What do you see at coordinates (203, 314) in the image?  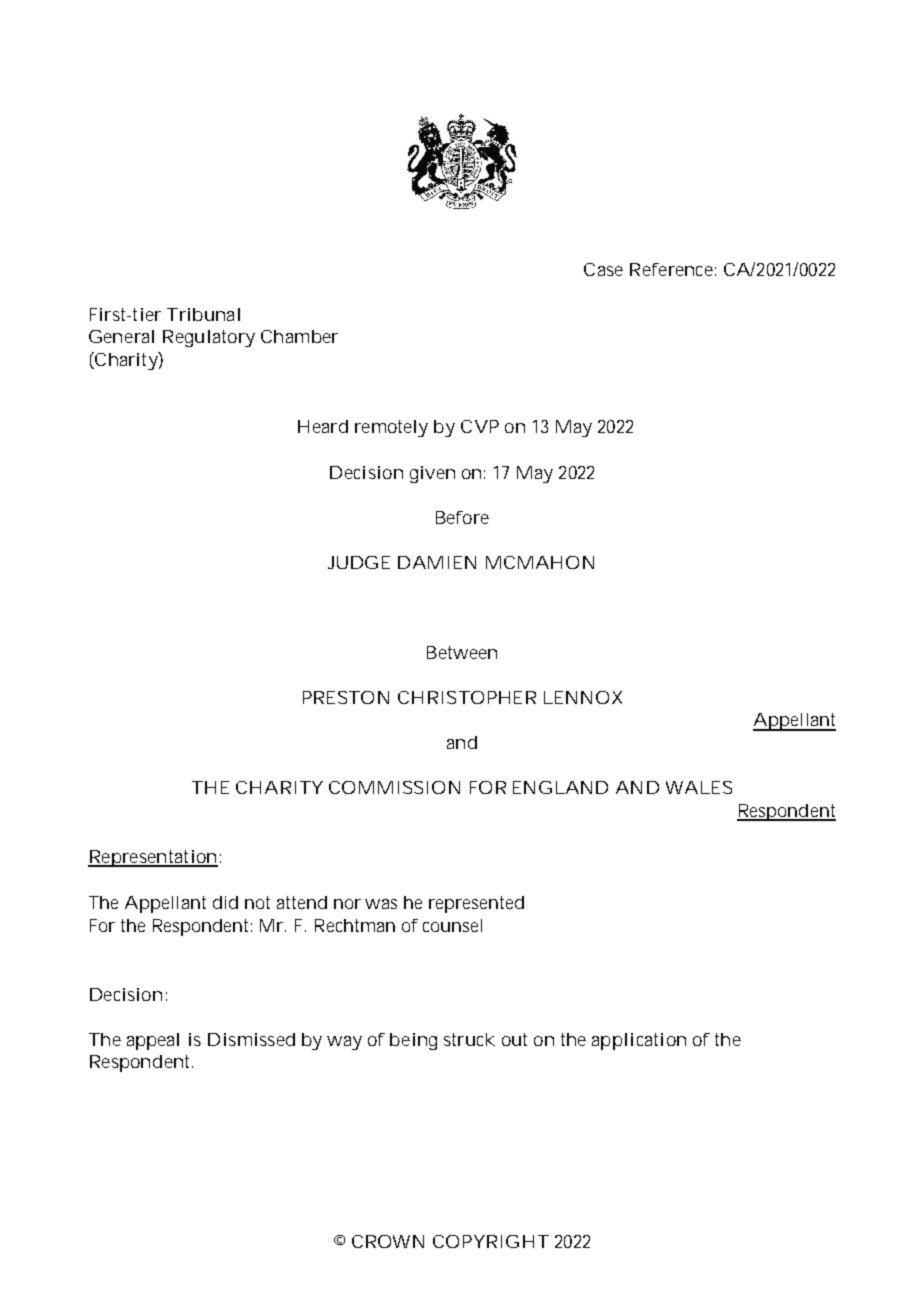 I see `Tribunal` at bounding box center [203, 314].
